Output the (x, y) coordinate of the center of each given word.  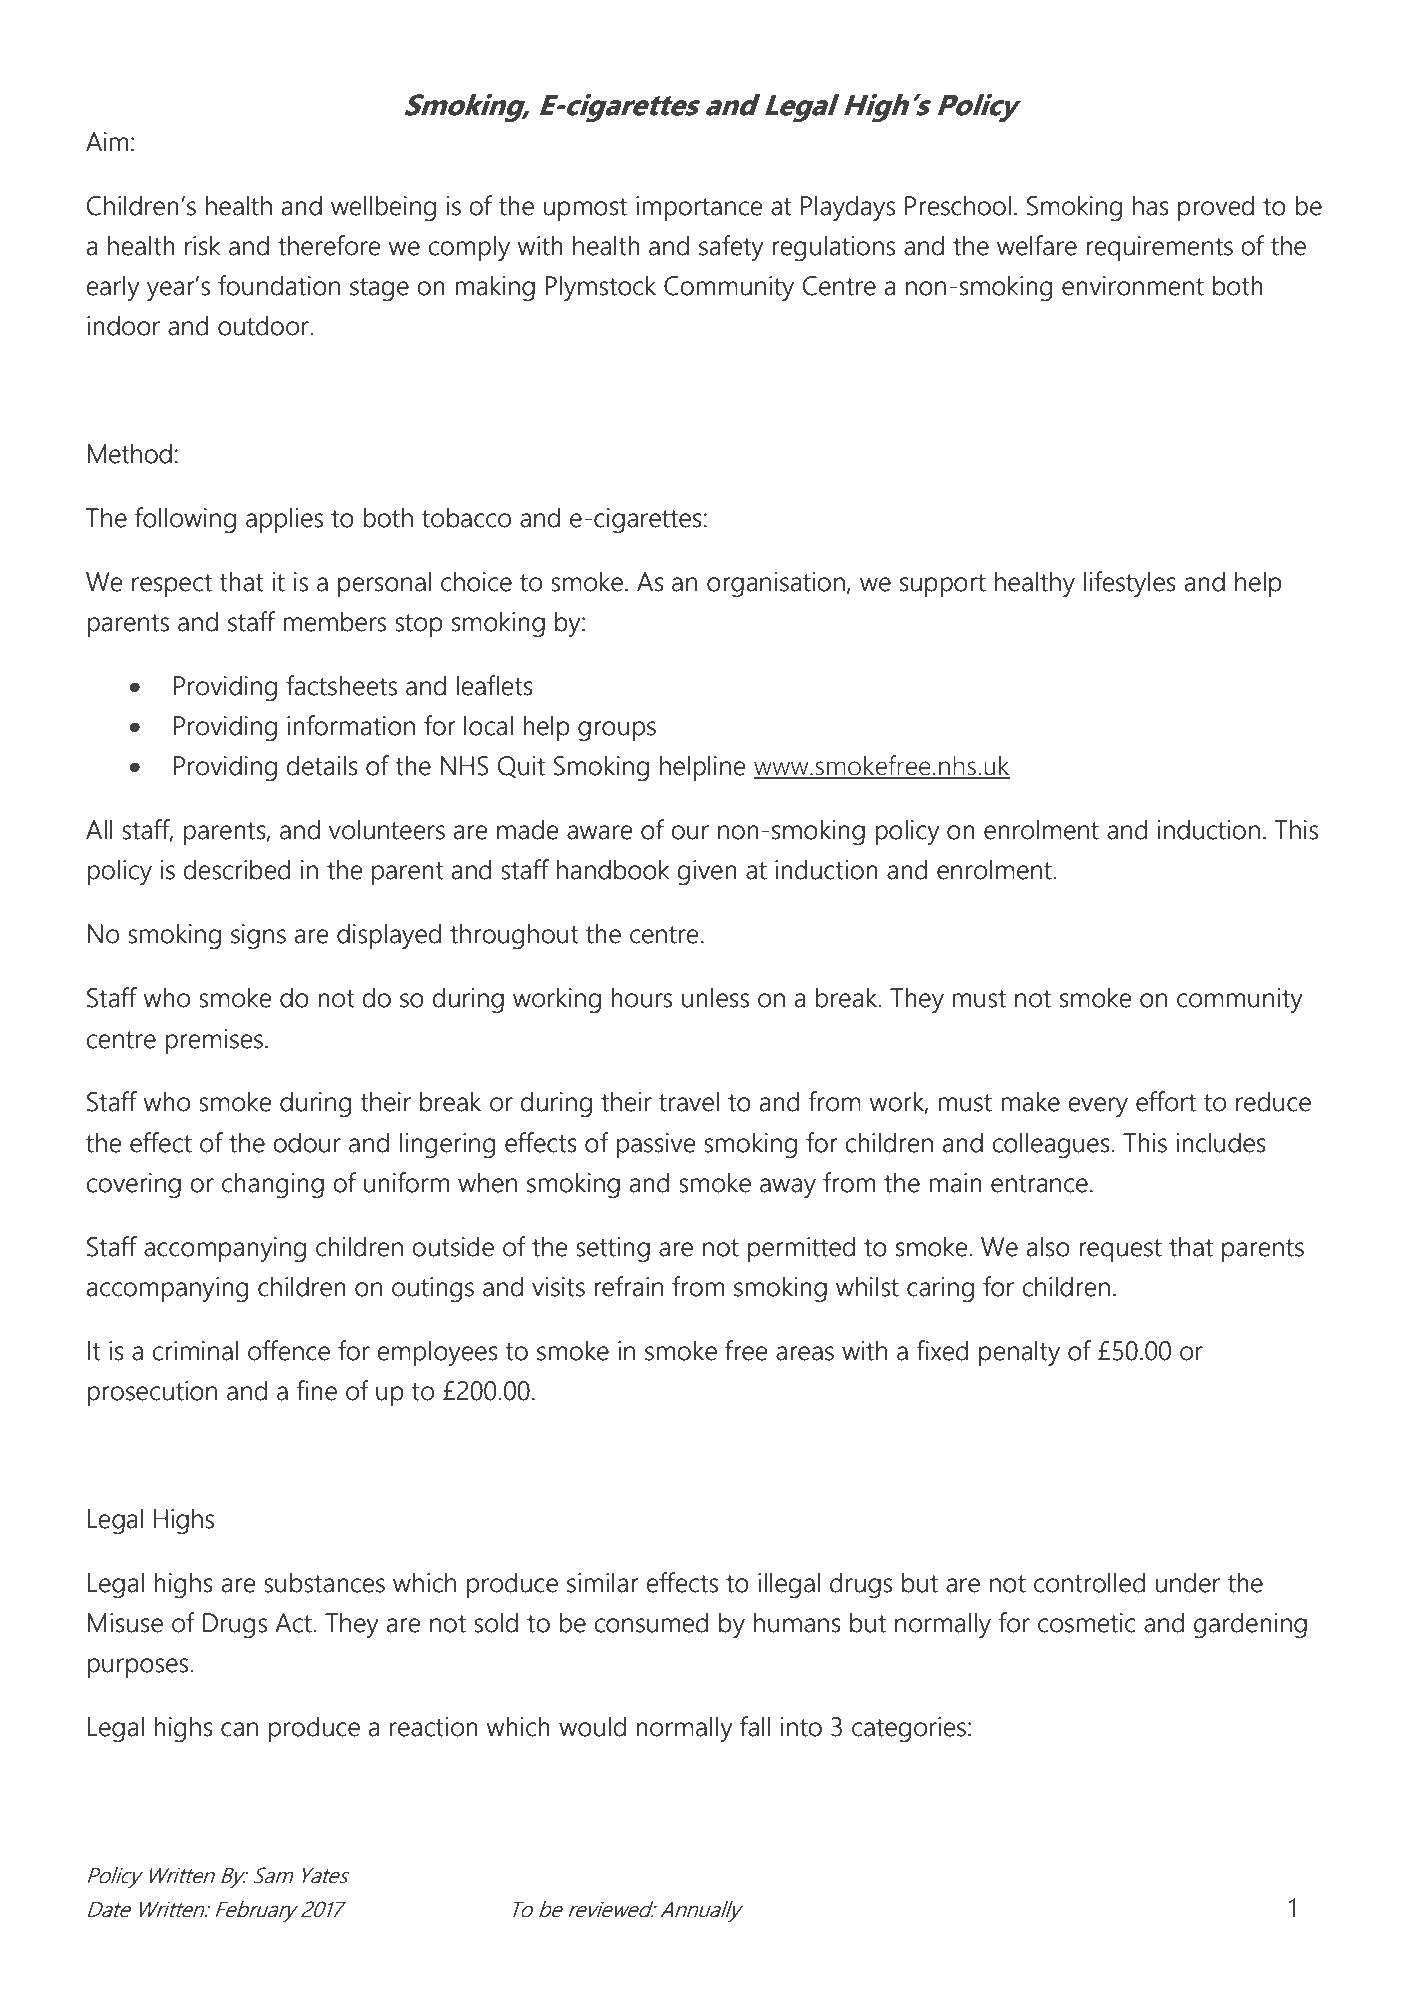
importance (699, 208)
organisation (776, 584)
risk (203, 245)
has (1151, 205)
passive (656, 1145)
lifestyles (1130, 584)
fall (755, 1726)
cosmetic (1086, 1623)
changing (273, 1185)
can (239, 1729)
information (351, 725)
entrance (1039, 1184)
